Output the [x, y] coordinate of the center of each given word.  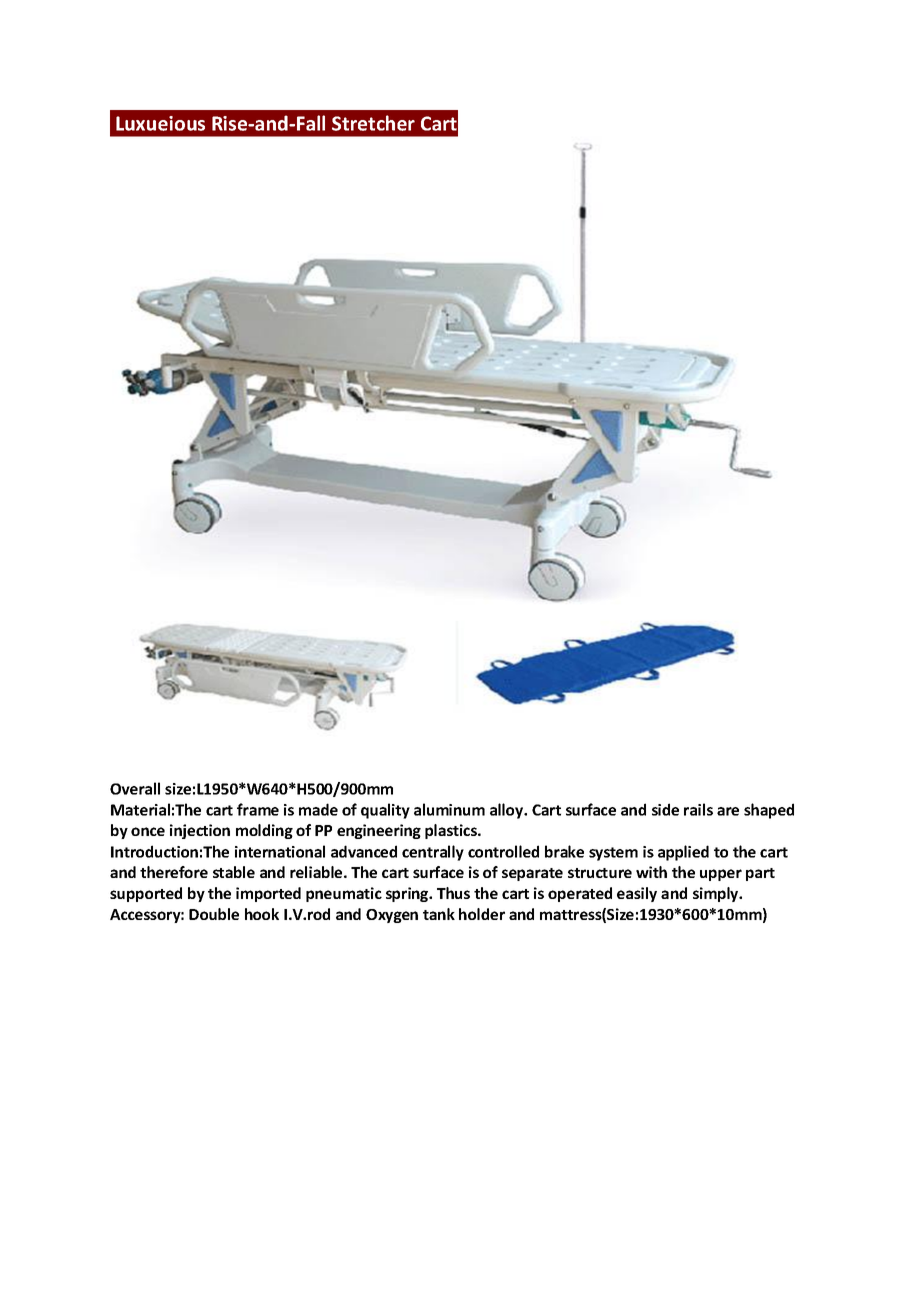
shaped [769, 811]
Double [214, 914]
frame [258, 809]
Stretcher [373, 123]
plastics [452, 831]
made [318, 809]
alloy [508, 811]
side [665, 809]
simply [717, 894]
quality [385, 811]
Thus [453, 893]
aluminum [449, 809]
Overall [135, 788]
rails [698, 809]
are [728, 811]
